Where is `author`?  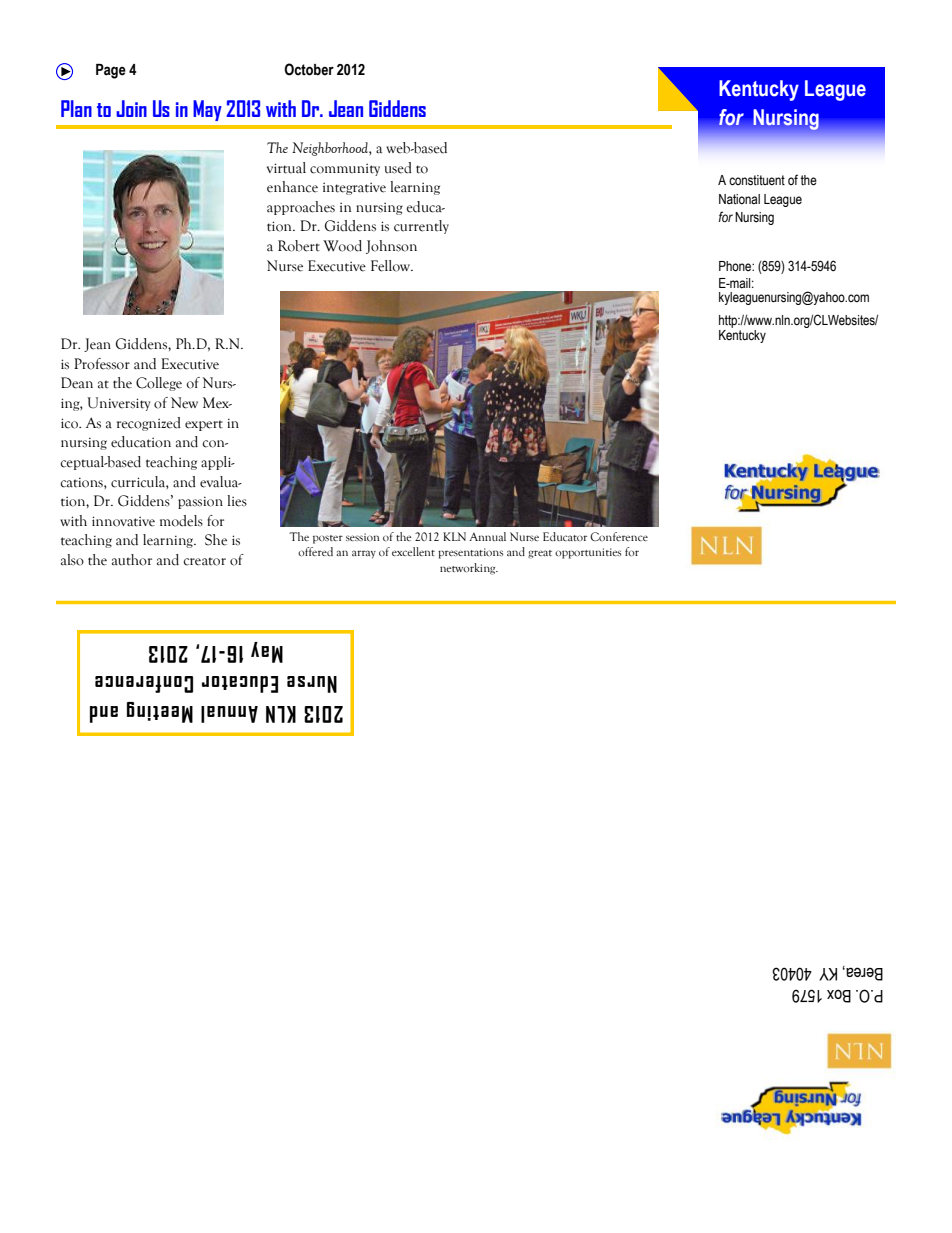 author is located at coordinates (132, 560).
